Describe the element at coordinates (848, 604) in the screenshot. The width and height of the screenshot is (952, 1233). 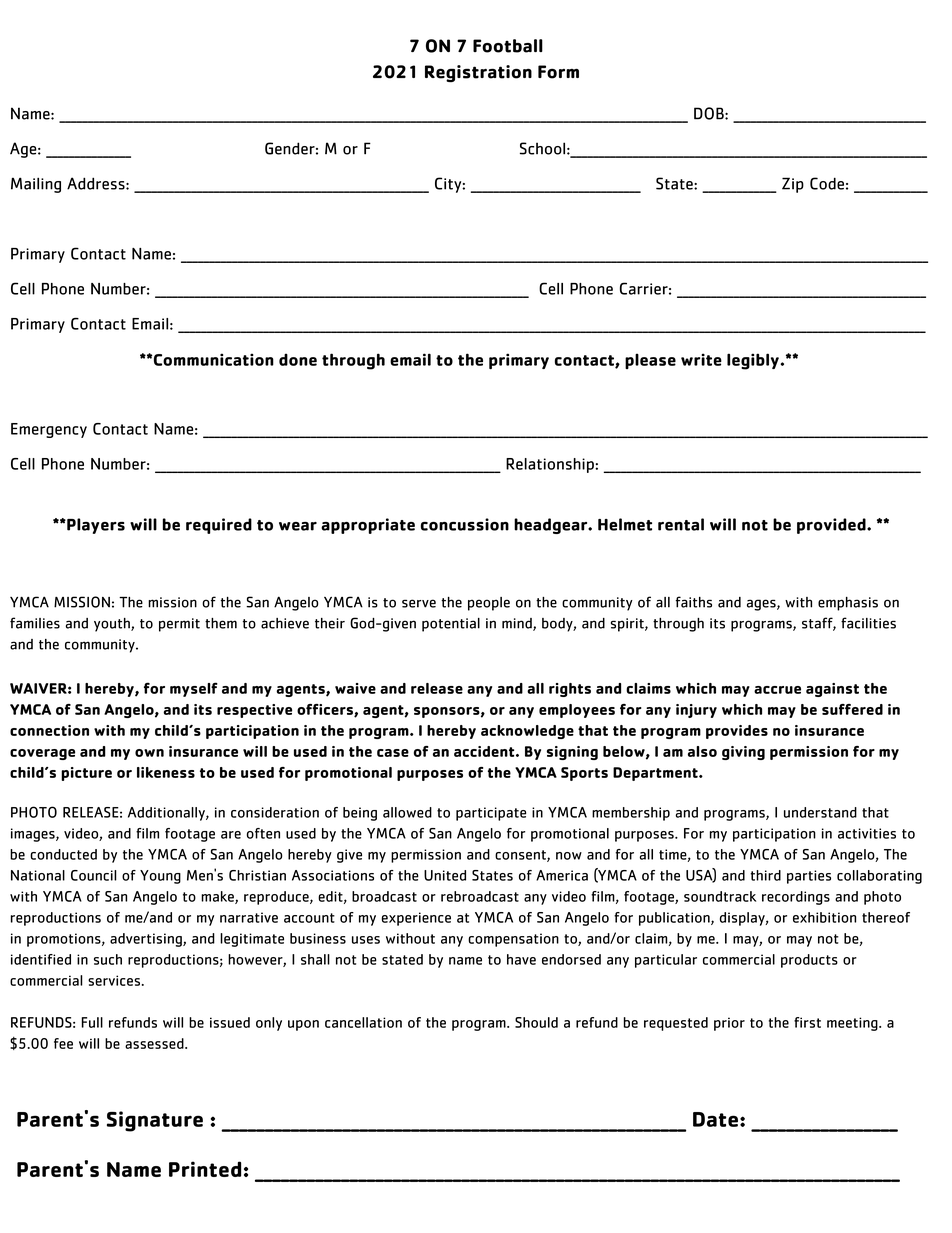
I see `emphasis` at that location.
